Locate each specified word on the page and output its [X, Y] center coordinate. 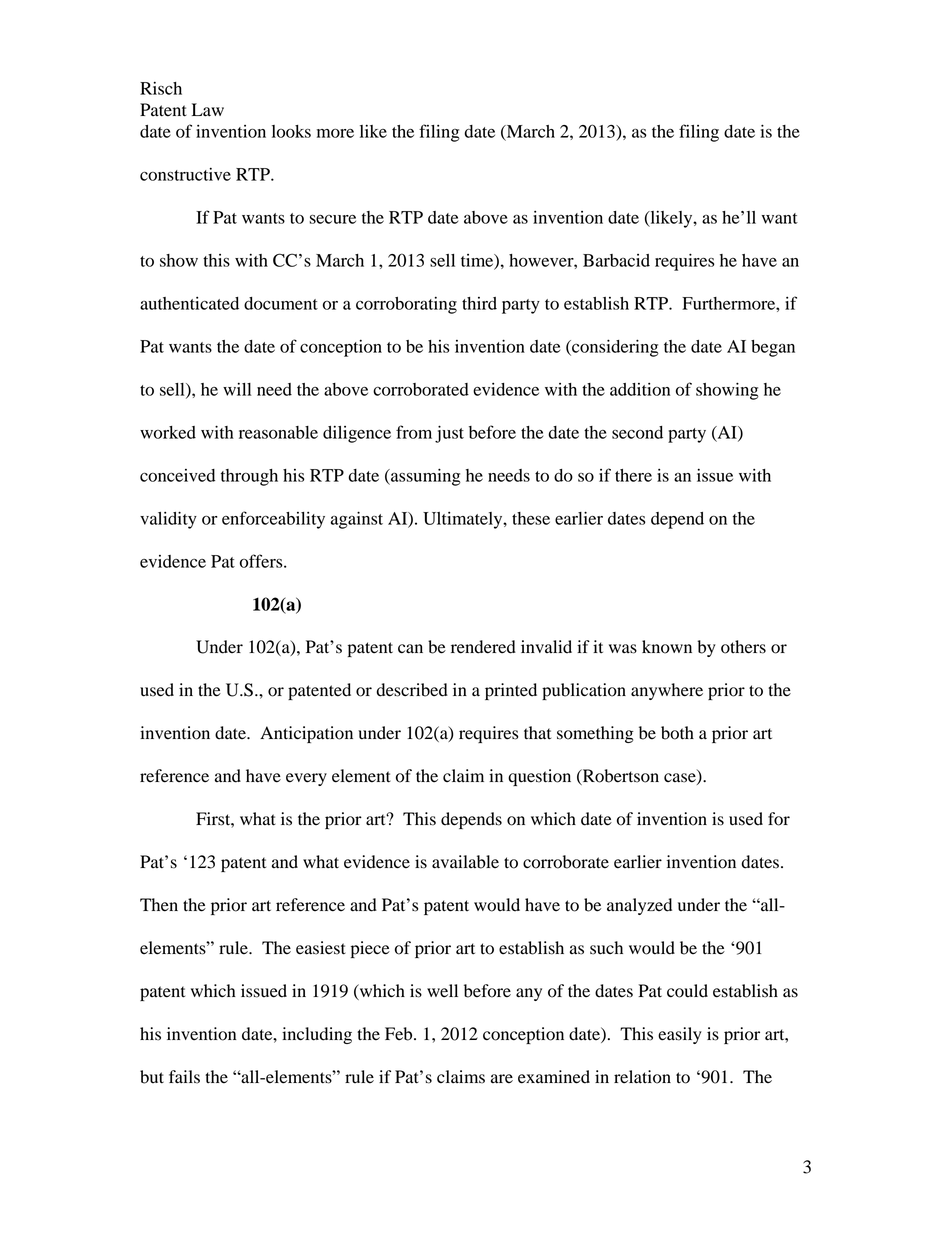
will [237, 389]
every [306, 779]
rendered [483, 647]
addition [640, 389]
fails [184, 1077]
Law [208, 110]
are [502, 1079]
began [773, 348]
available [465, 862]
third [479, 303]
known [667, 647]
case [681, 779]
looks [291, 131]
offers [262, 561]
